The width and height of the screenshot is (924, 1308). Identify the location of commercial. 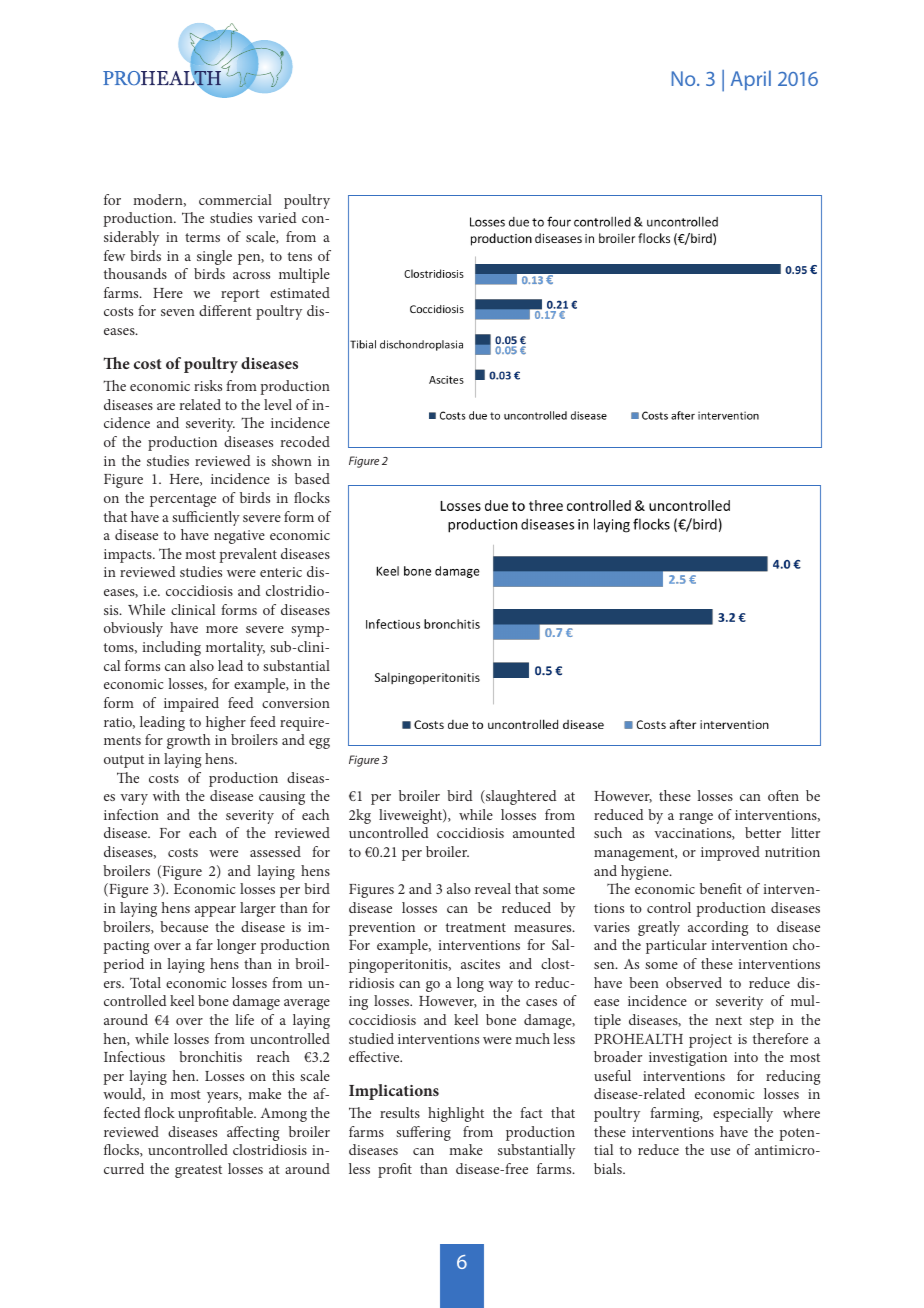
(235, 199).
